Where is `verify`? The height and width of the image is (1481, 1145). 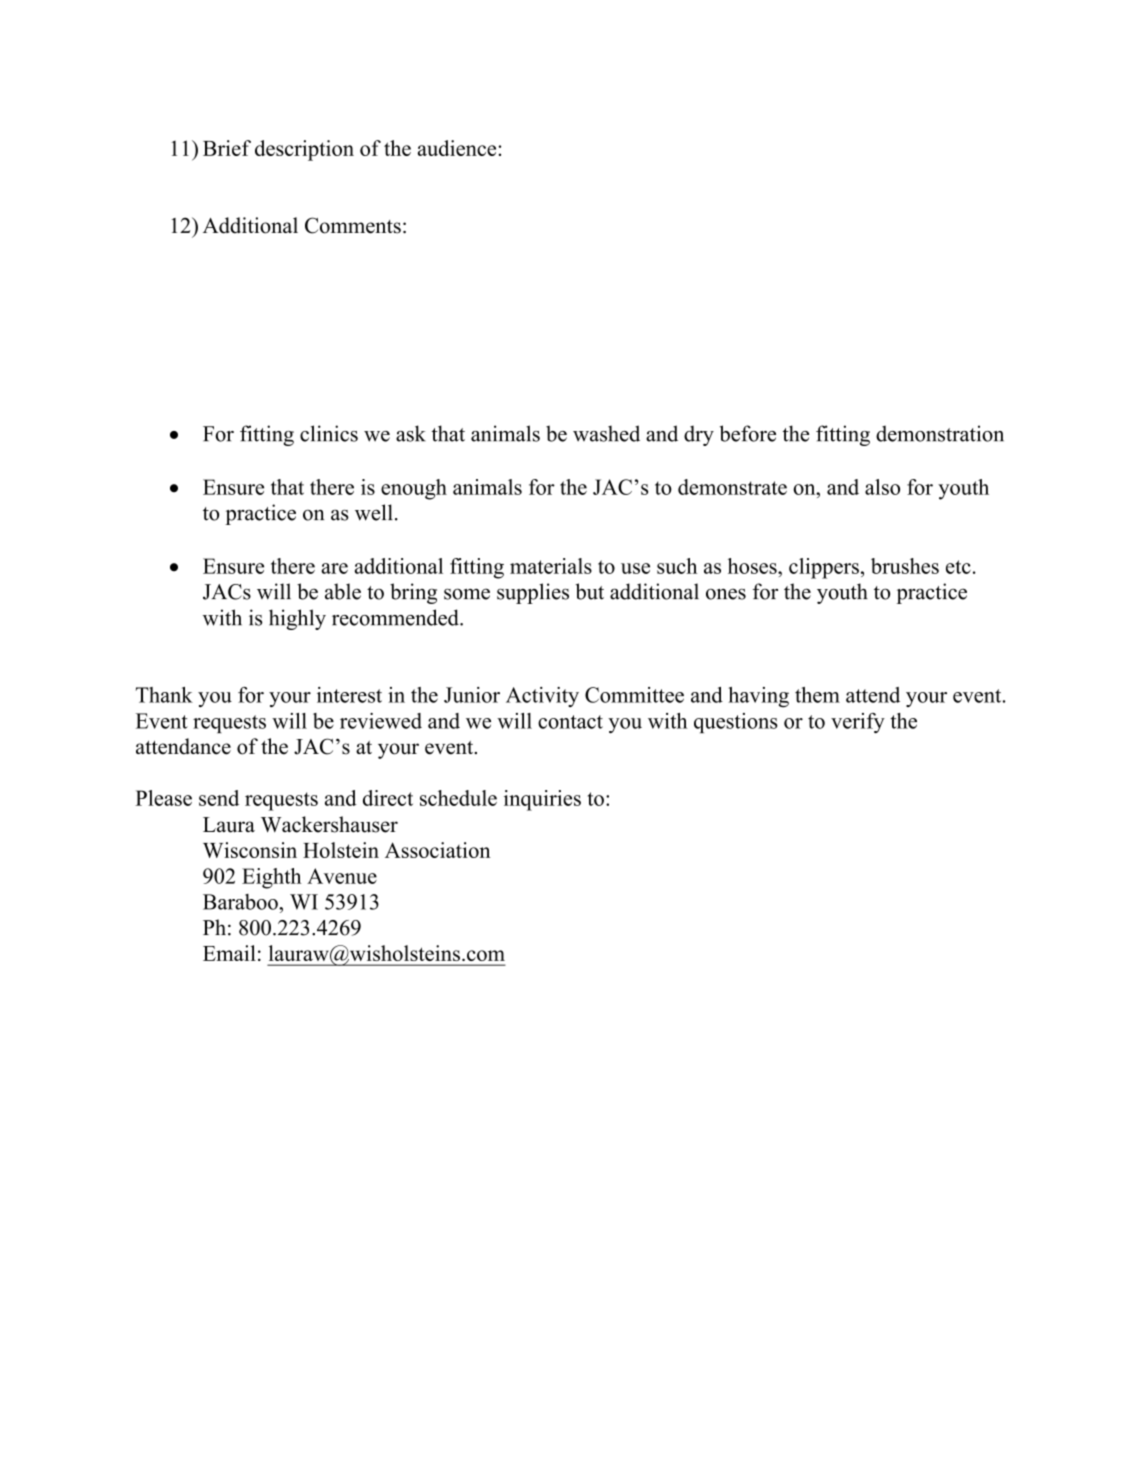
verify is located at coordinates (858, 723).
